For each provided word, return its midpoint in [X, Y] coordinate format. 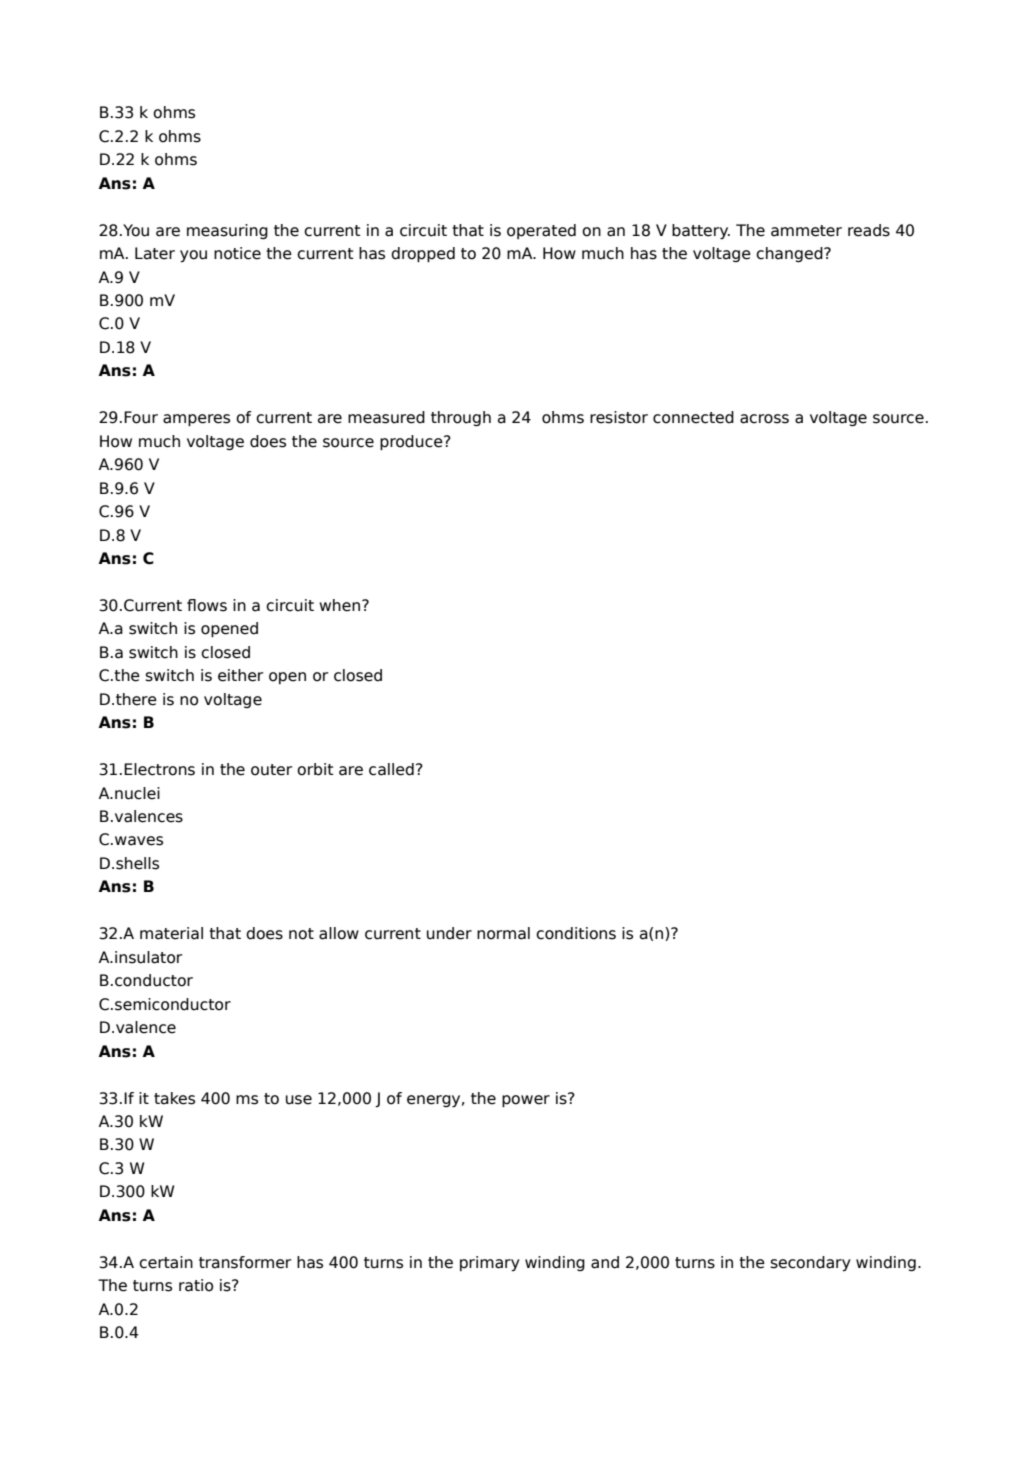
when [341, 605]
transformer [245, 1262]
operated [541, 231]
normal [503, 933]
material [171, 933]
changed [790, 254]
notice [237, 253]
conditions [576, 933]
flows [207, 605]
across [764, 419]
